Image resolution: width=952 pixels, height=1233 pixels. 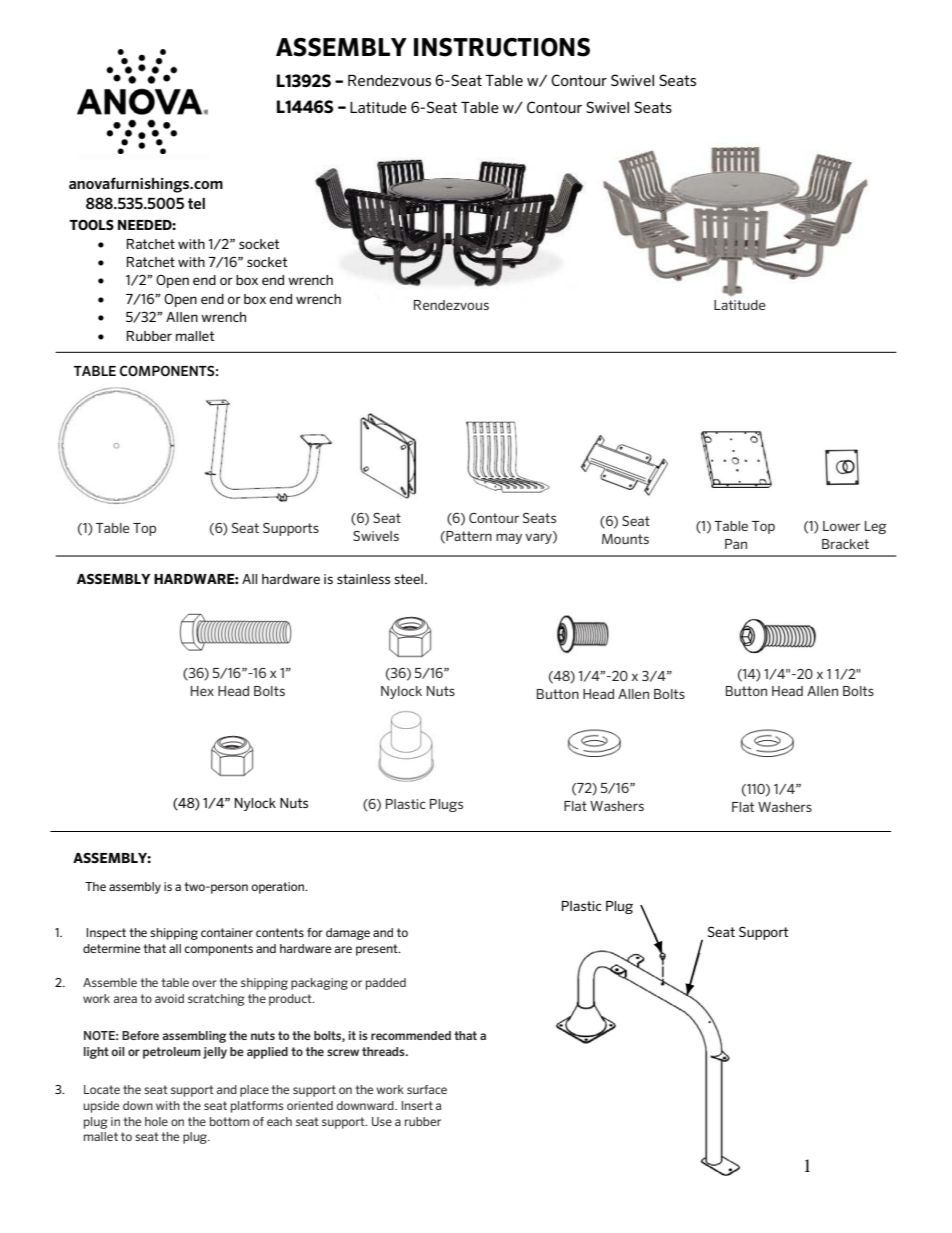 I want to click on INSTRUCTIONS, so click(x=502, y=47).
